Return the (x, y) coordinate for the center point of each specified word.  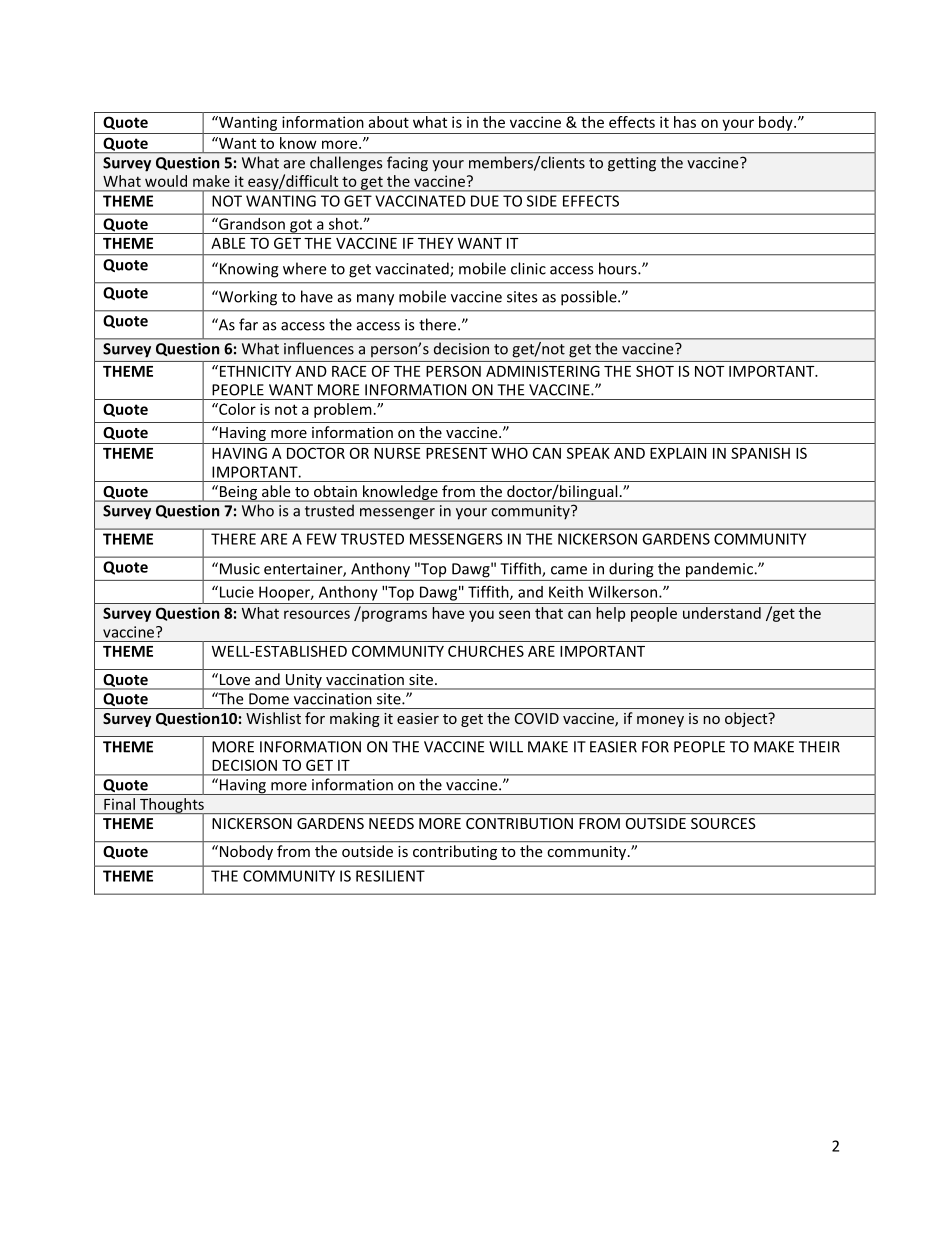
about (388, 122)
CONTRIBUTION (519, 823)
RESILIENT (390, 876)
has (685, 122)
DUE (485, 201)
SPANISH (760, 453)
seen (514, 614)
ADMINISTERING (543, 371)
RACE (349, 371)
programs (394, 616)
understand (722, 613)
